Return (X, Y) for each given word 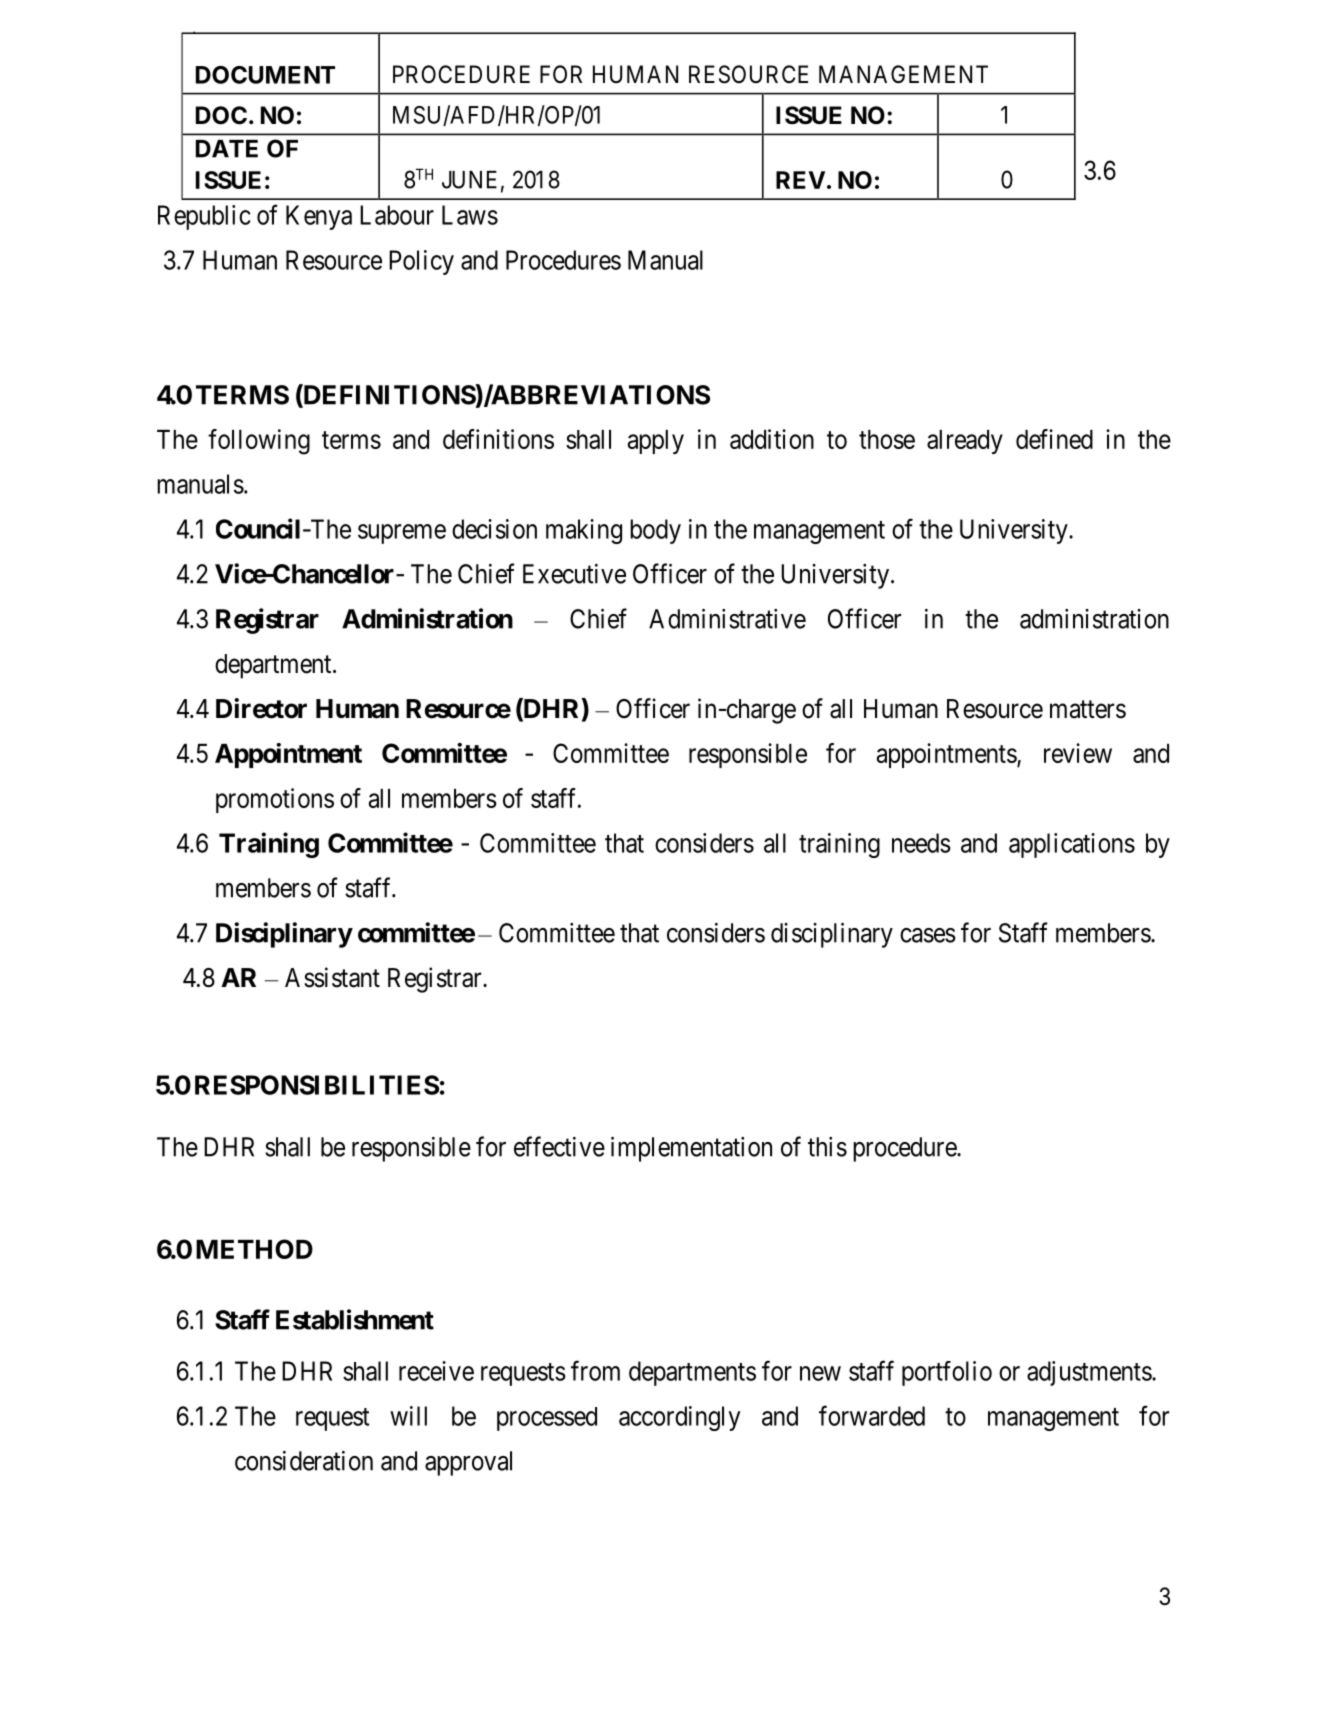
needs (921, 843)
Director (261, 708)
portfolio (947, 1373)
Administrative (727, 619)
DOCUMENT (265, 75)
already (965, 442)
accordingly (679, 1418)
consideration (304, 1461)
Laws (470, 215)
